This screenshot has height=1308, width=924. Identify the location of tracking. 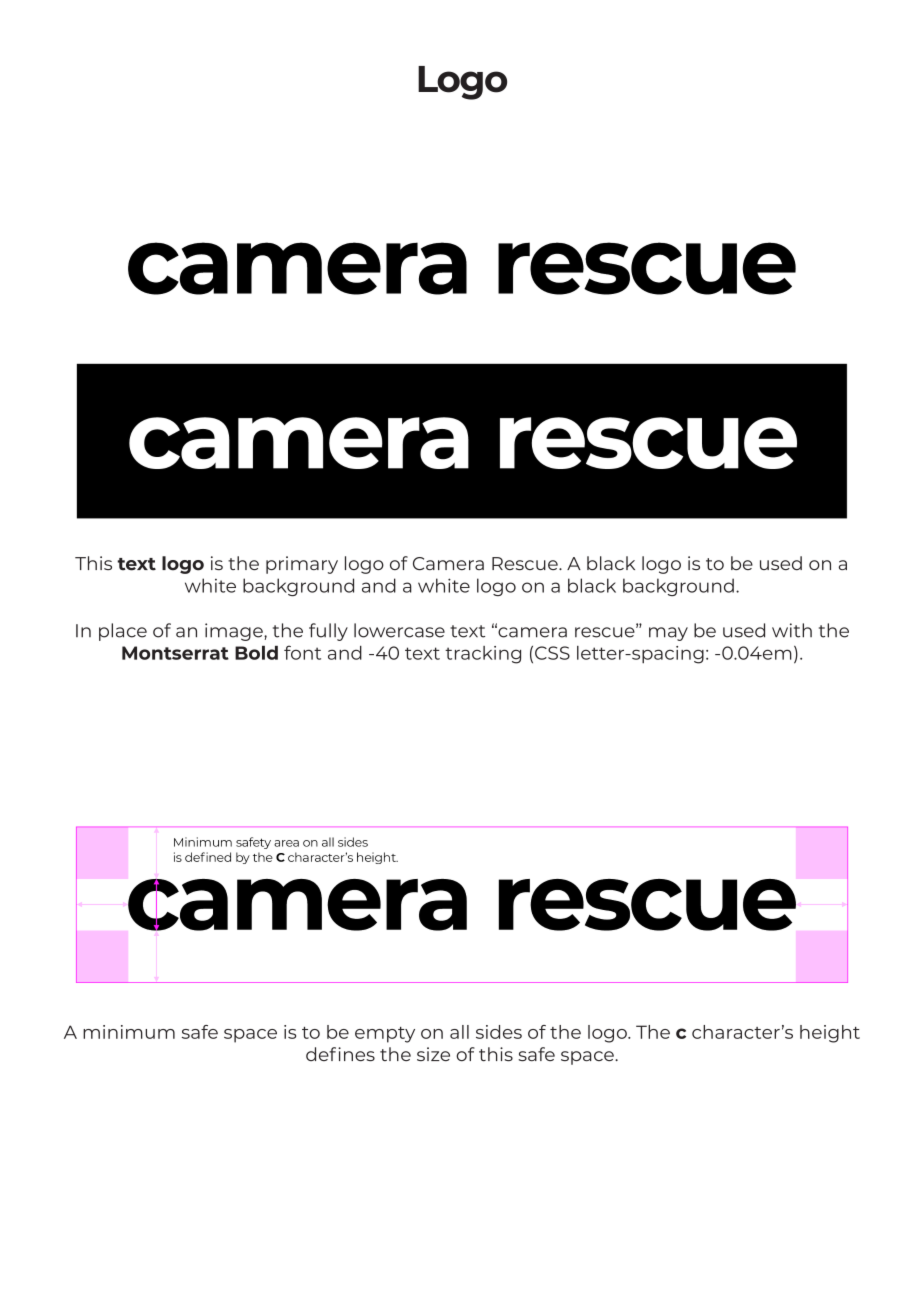
(483, 655).
